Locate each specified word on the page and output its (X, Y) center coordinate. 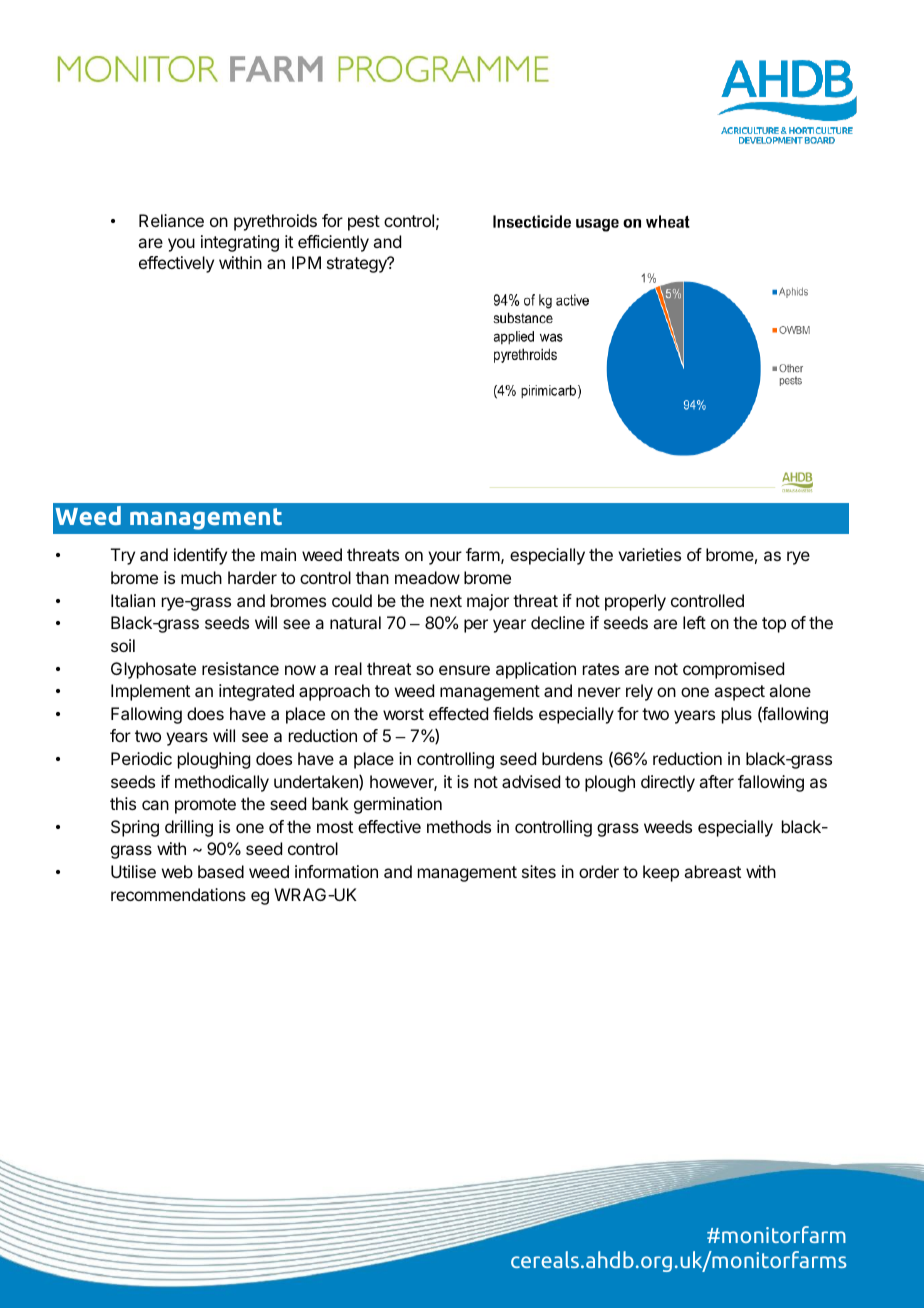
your (445, 558)
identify (200, 556)
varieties (649, 554)
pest (364, 223)
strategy (358, 265)
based (221, 871)
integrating (240, 243)
